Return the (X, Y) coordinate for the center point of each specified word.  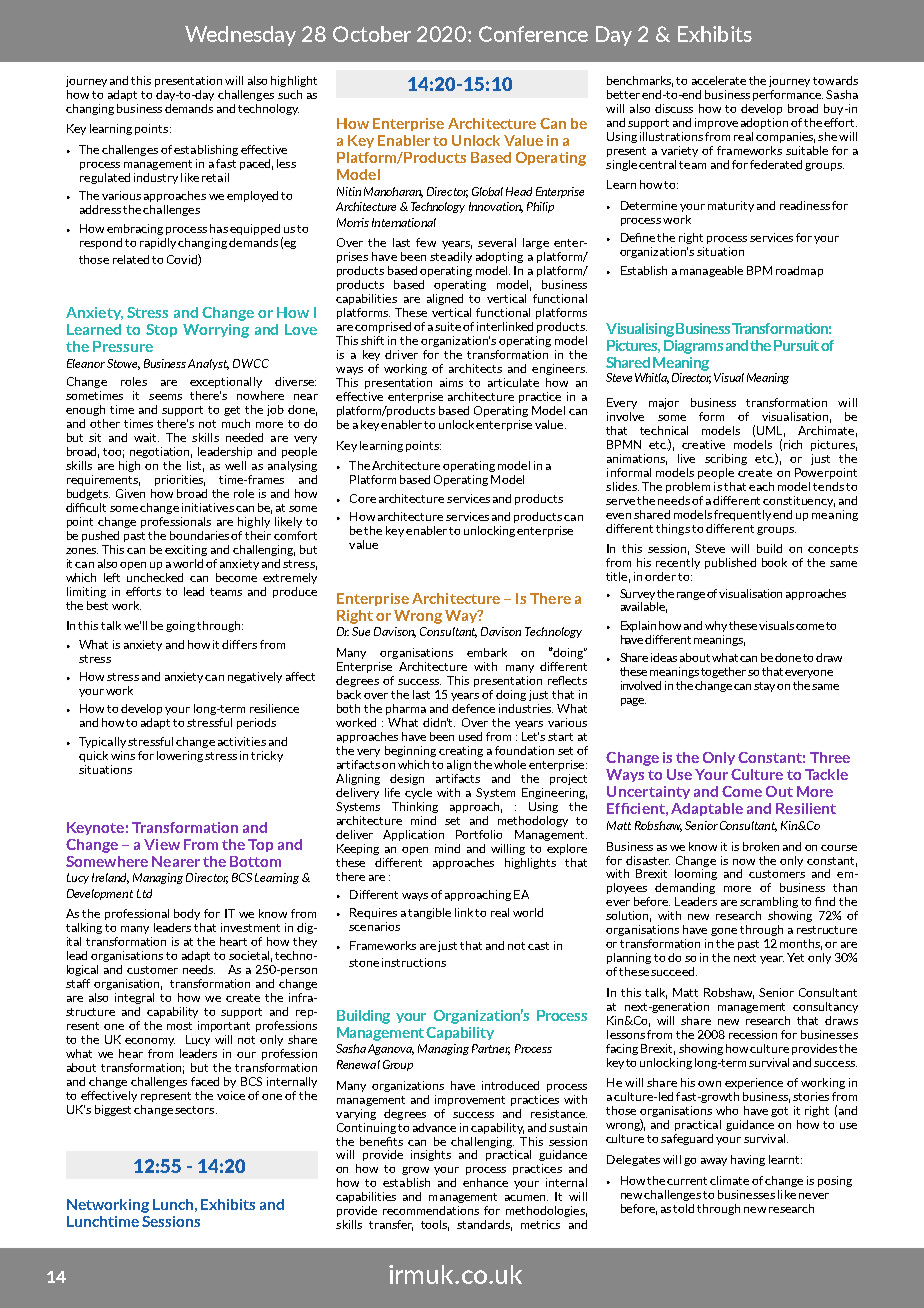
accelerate (719, 80)
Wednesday (240, 36)
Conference (533, 34)
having (748, 1160)
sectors (196, 1110)
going (180, 626)
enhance (485, 1182)
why (716, 626)
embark (487, 652)
